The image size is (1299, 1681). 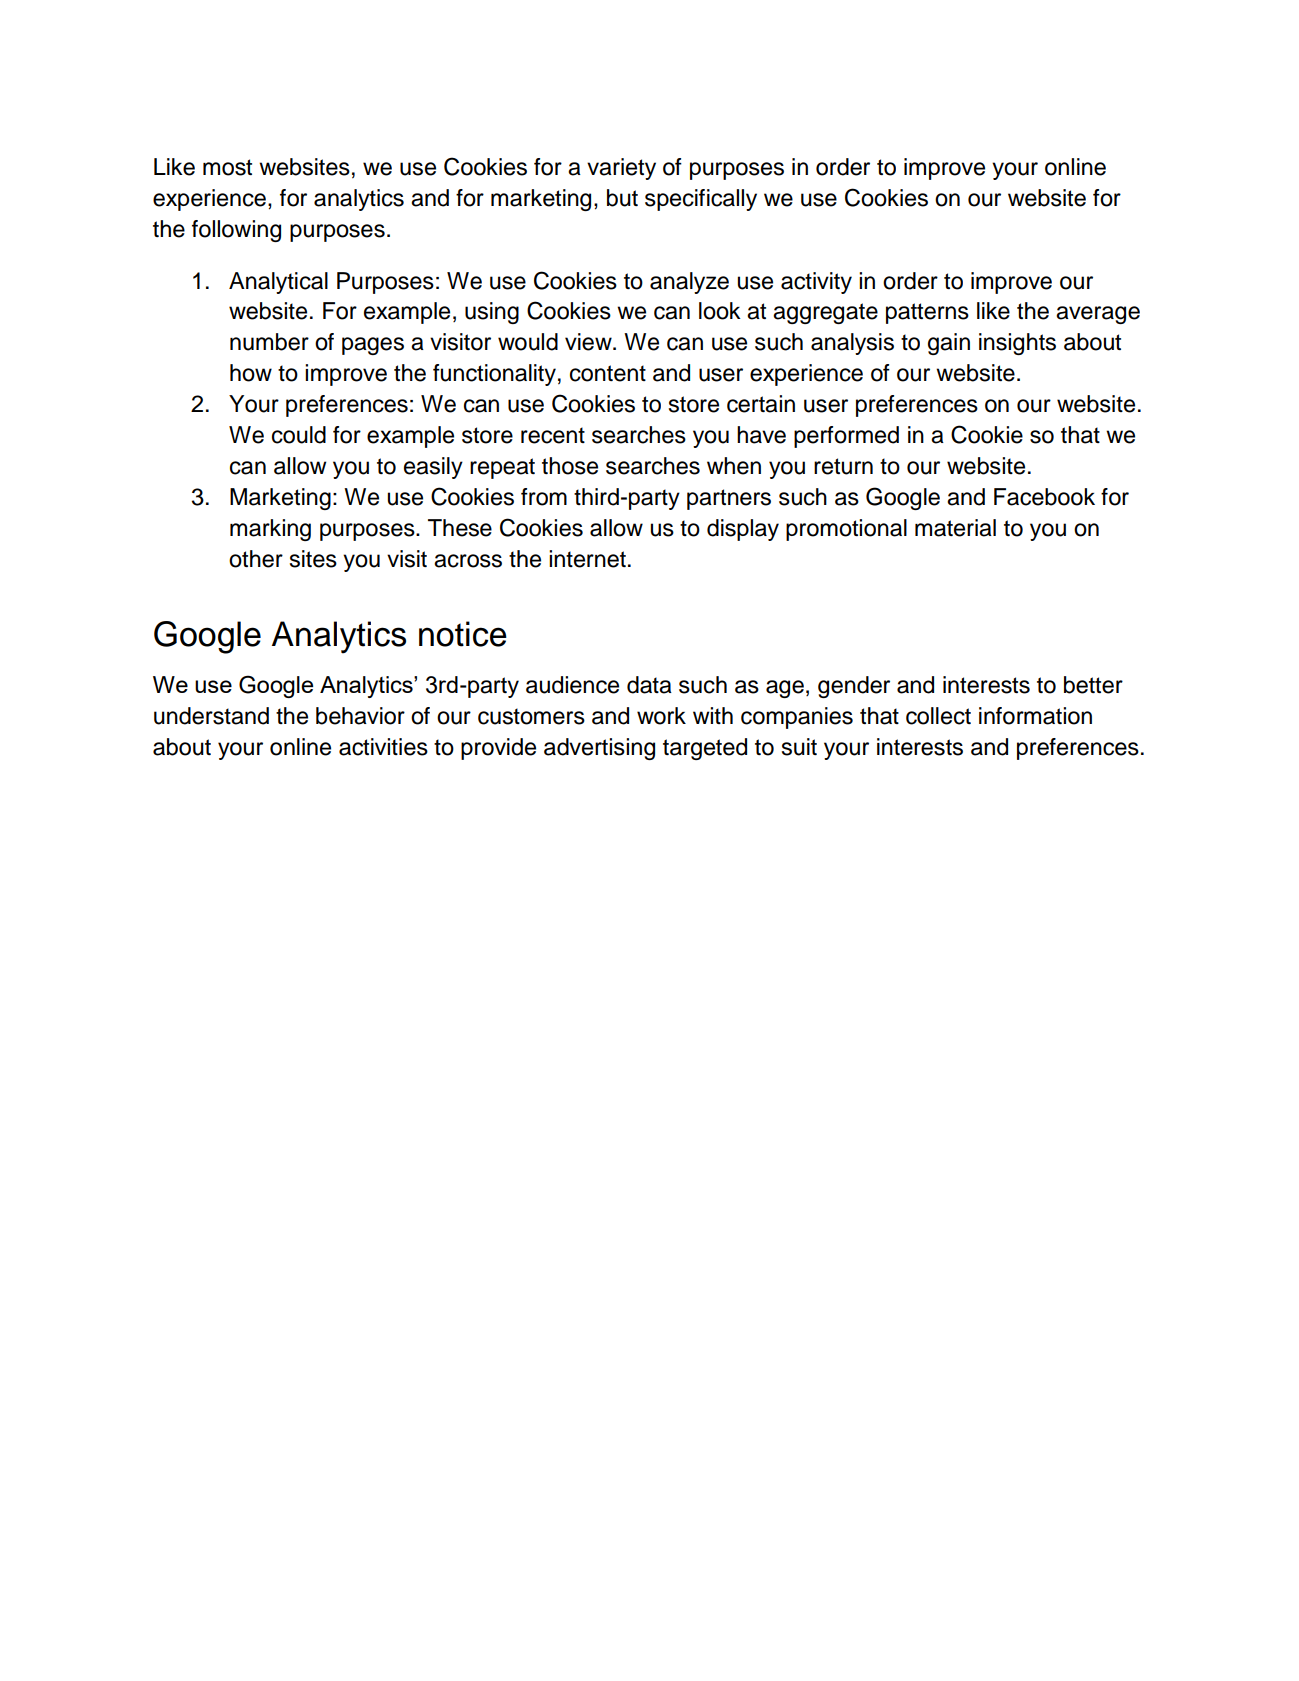 What do you see at coordinates (299, 435) in the document?
I see `could` at bounding box center [299, 435].
